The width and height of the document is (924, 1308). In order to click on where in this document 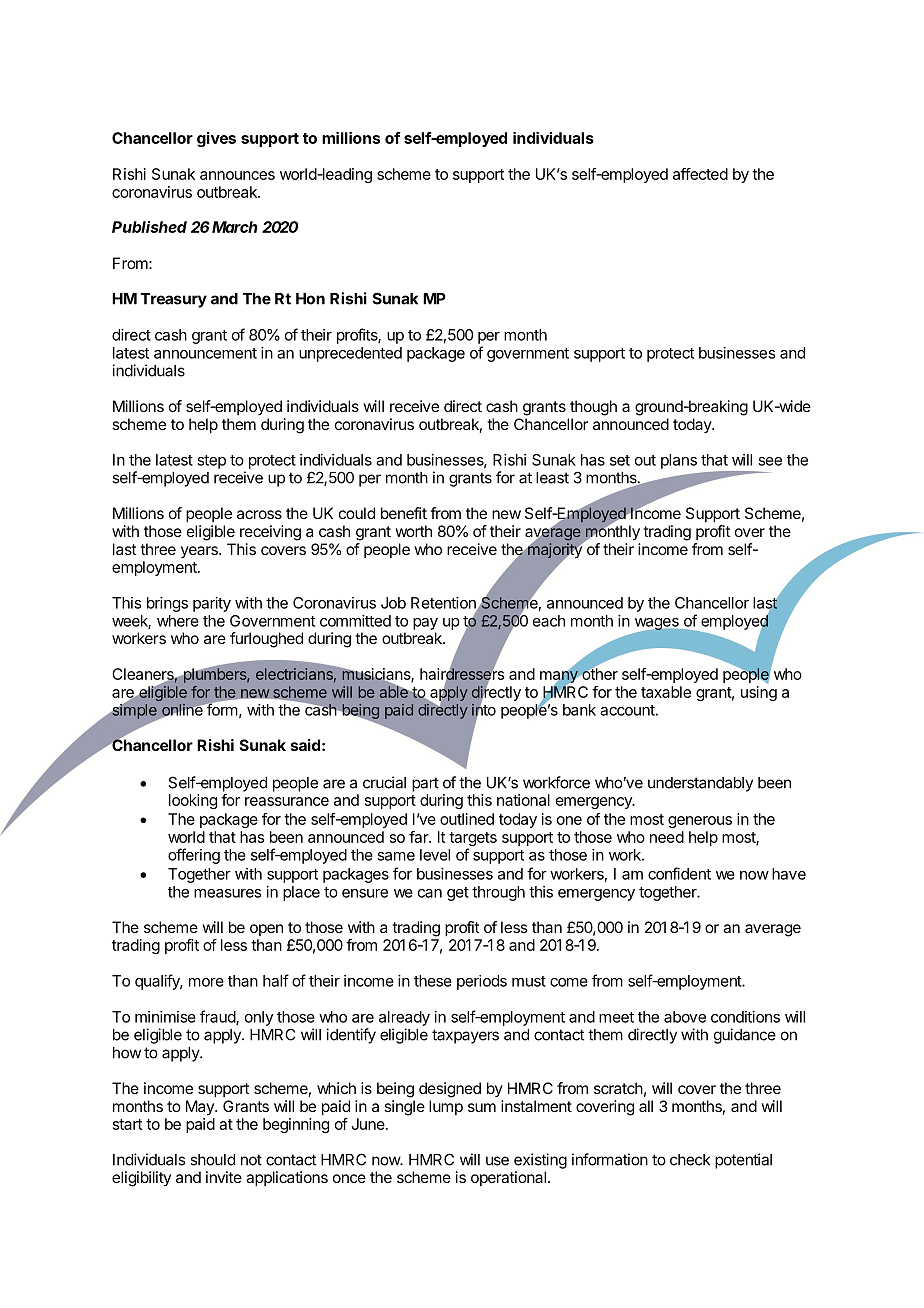, I will do `click(178, 621)`.
